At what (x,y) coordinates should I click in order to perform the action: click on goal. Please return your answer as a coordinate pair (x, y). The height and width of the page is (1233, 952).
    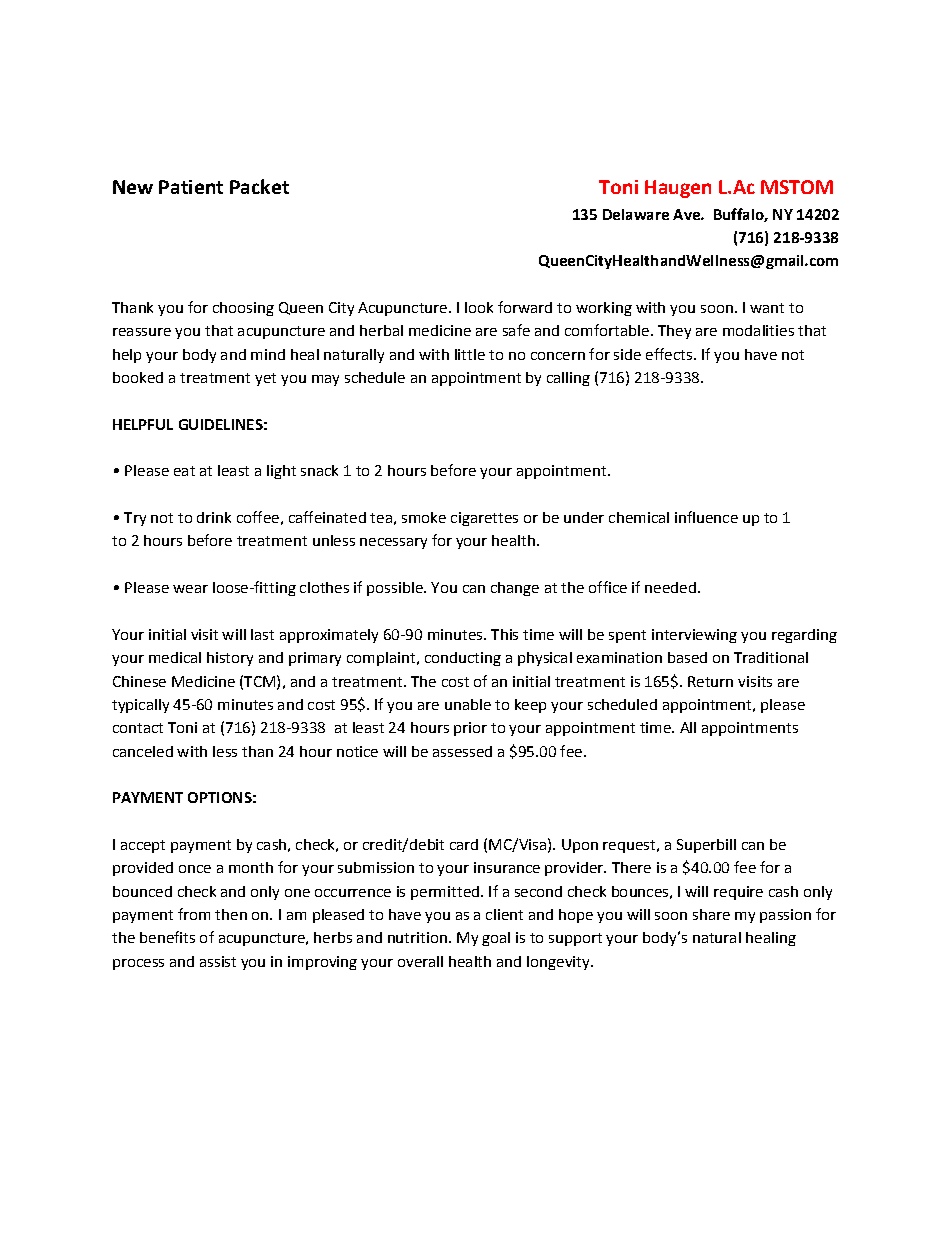
    Looking at the image, I should click on (496, 939).
